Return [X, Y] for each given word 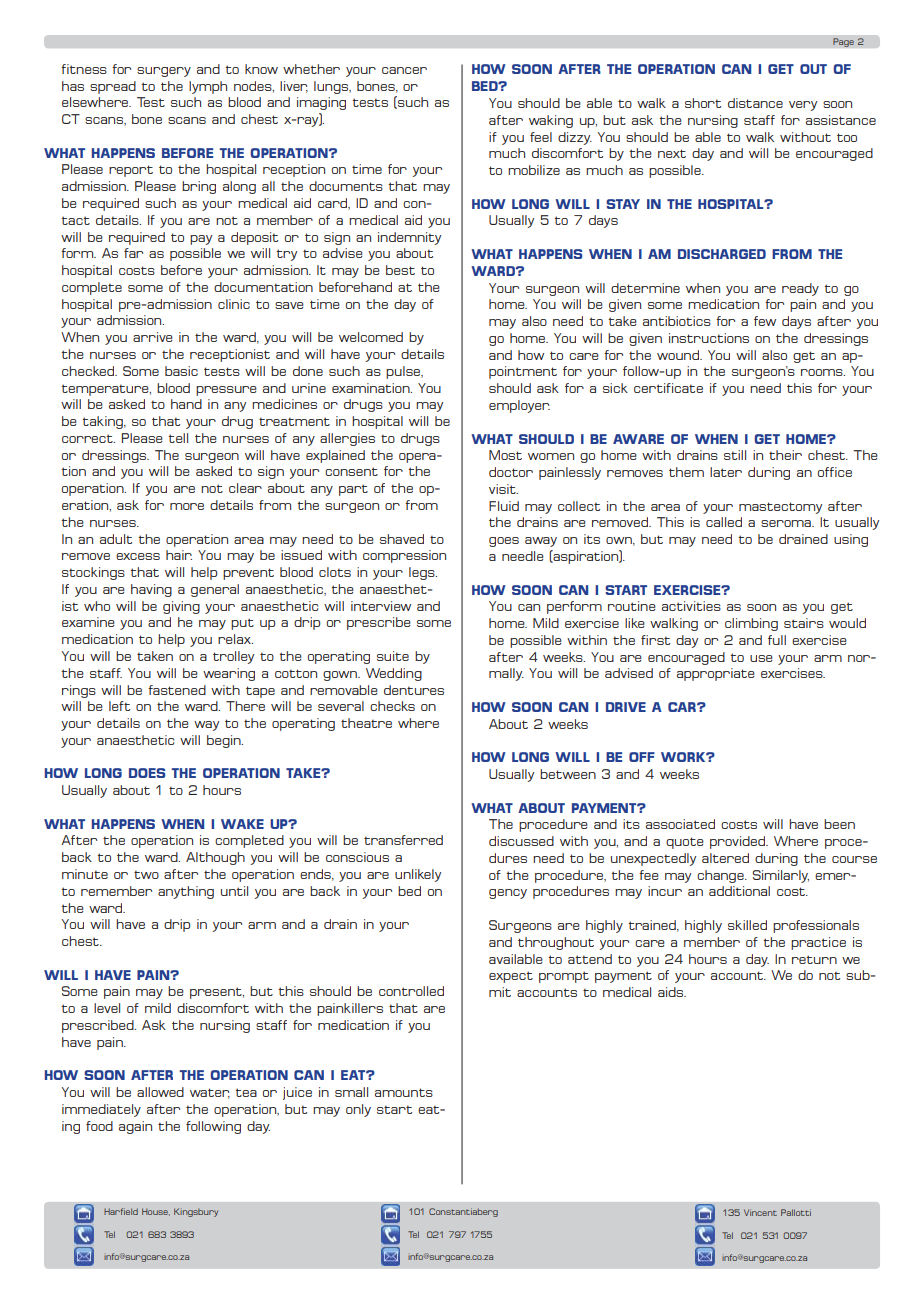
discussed [521, 841]
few [765, 321]
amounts [404, 1092]
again [135, 1127]
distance [755, 103]
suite [393, 656]
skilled [747, 925]
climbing [751, 624]
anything [186, 892]
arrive [153, 337]
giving [181, 607]
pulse [404, 372]
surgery [164, 72]
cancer [404, 70]
